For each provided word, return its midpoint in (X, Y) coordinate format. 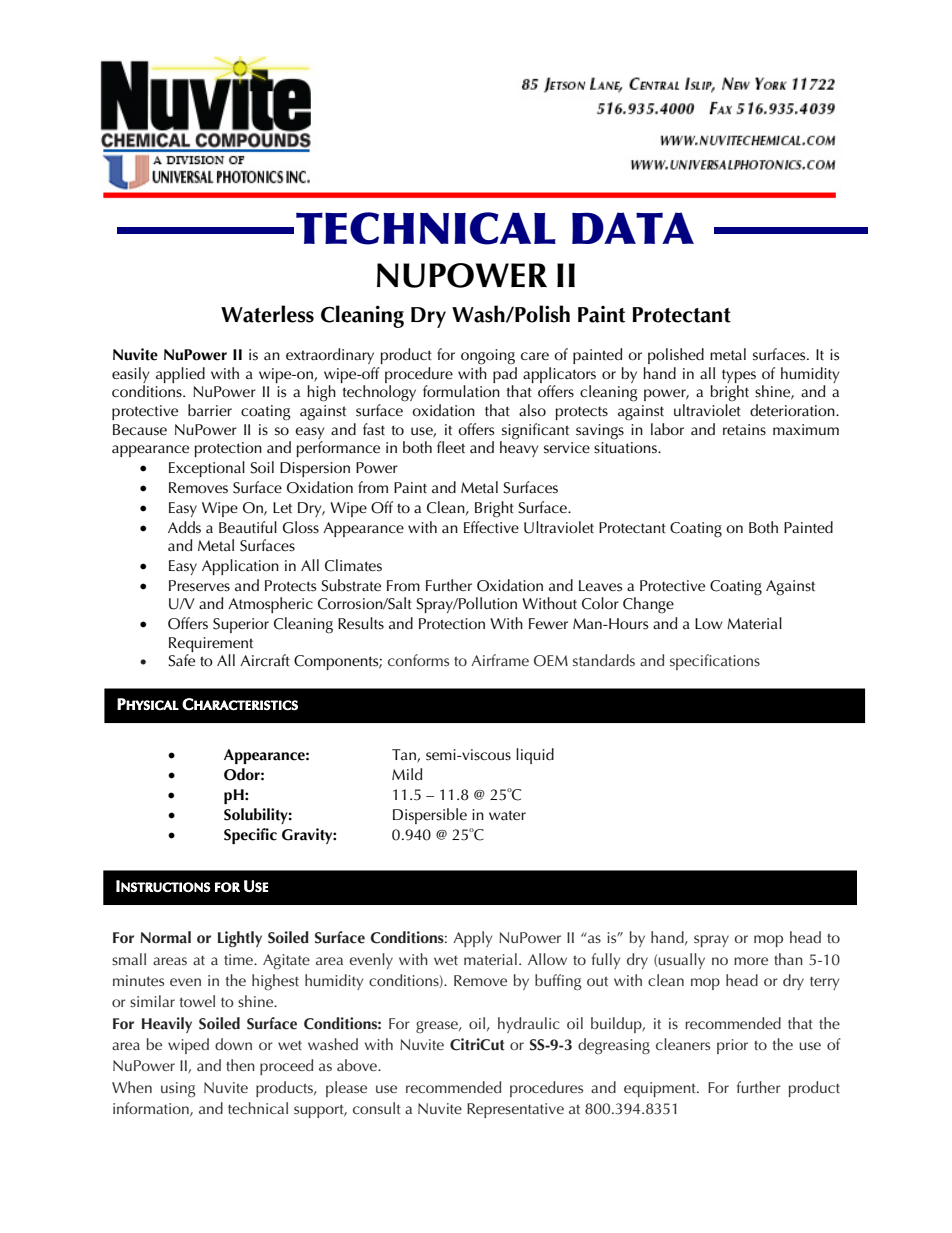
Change (648, 605)
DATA (633, 228)
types (739, 377)
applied (180, 375)
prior (732, 1046)
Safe (181, 660)
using (178, 1090)
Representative (515, 1110)
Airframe (500, 660)
